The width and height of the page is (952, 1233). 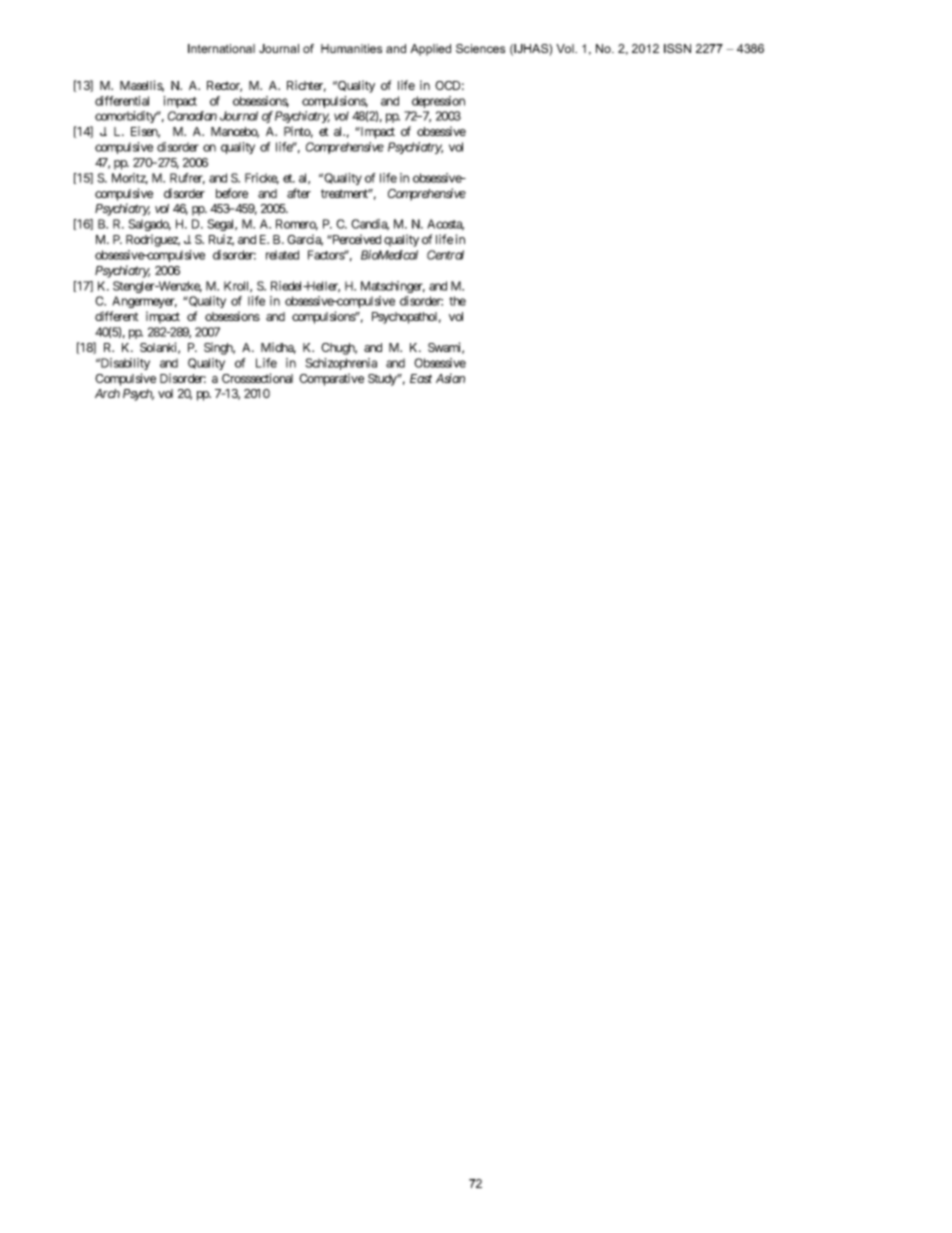 What do you see at coordinates (192, 116) in the page?
I see `Canadian` at bounding box center [192, 116].
